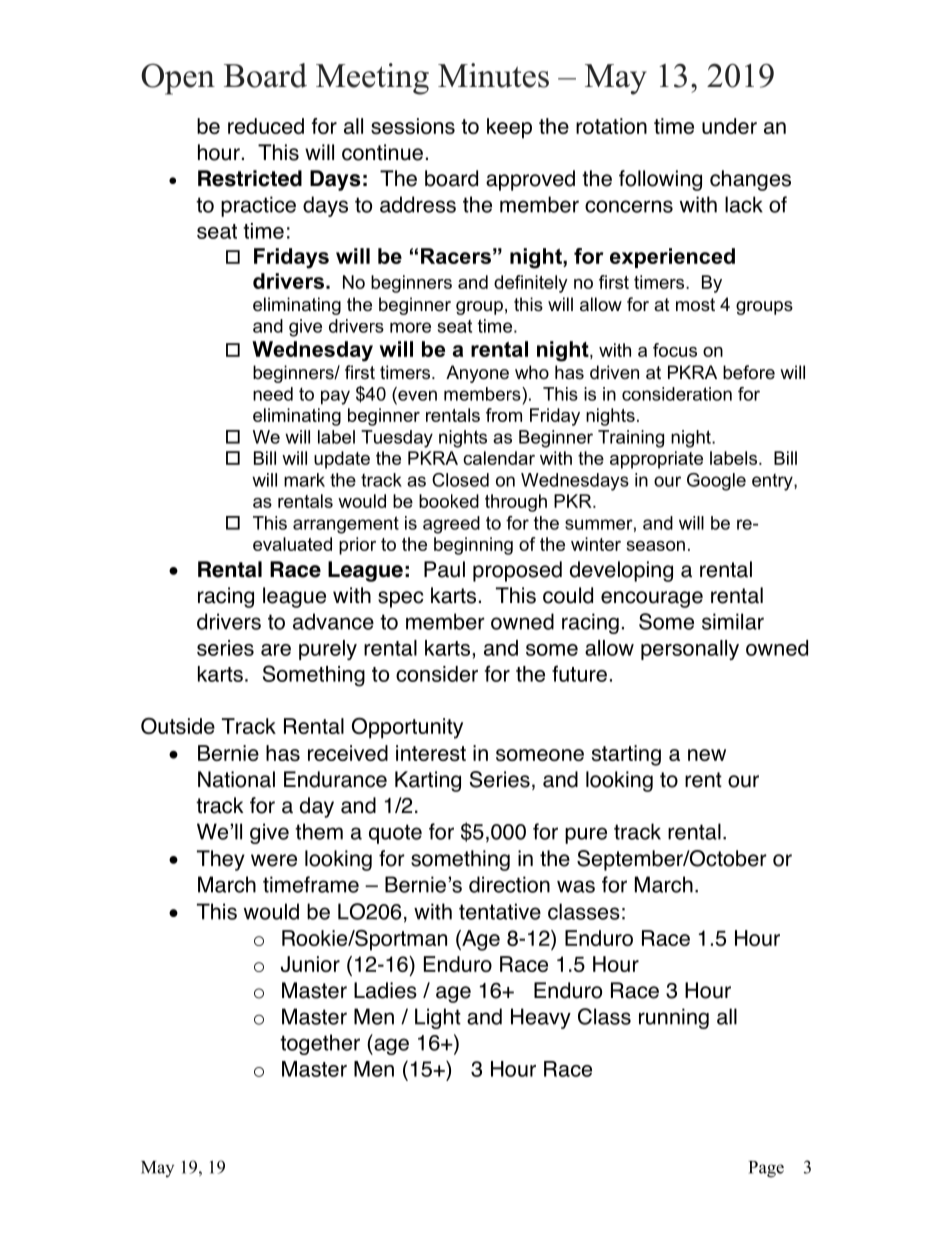  Describe the element at coordinates (493, 75) in the page. I see `Minutes` at that location.
